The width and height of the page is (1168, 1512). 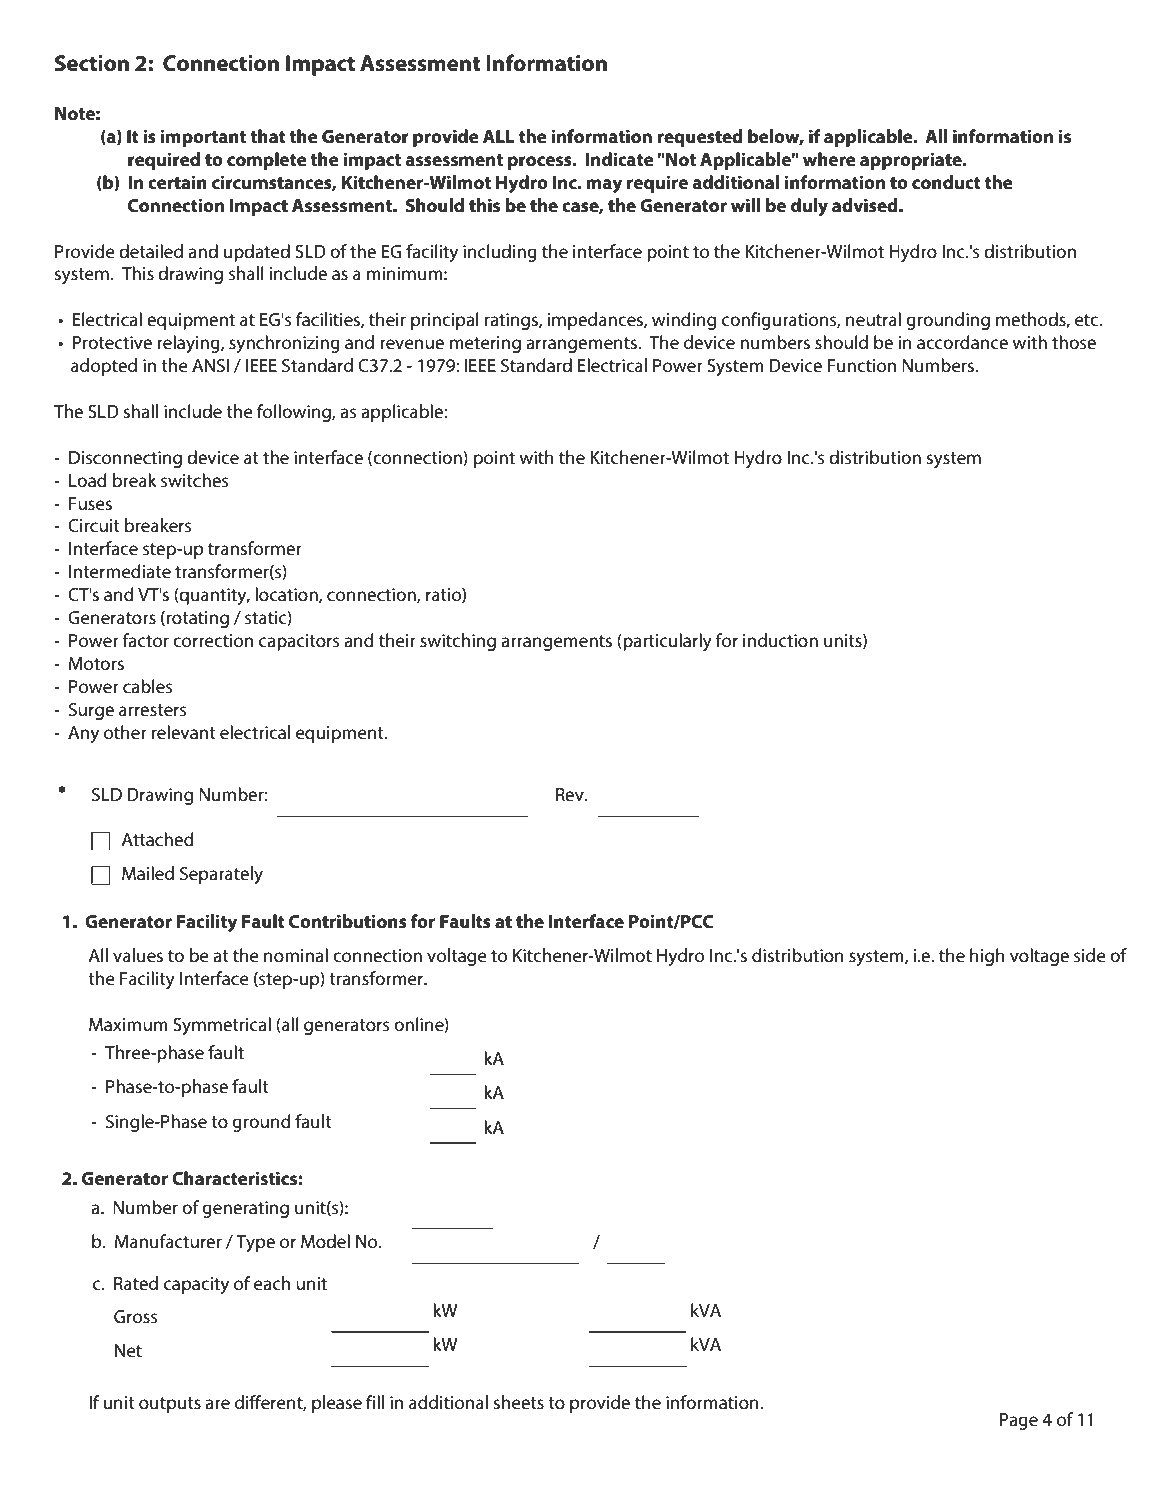 I want to click on accordance, so click(x=962, y=342).
